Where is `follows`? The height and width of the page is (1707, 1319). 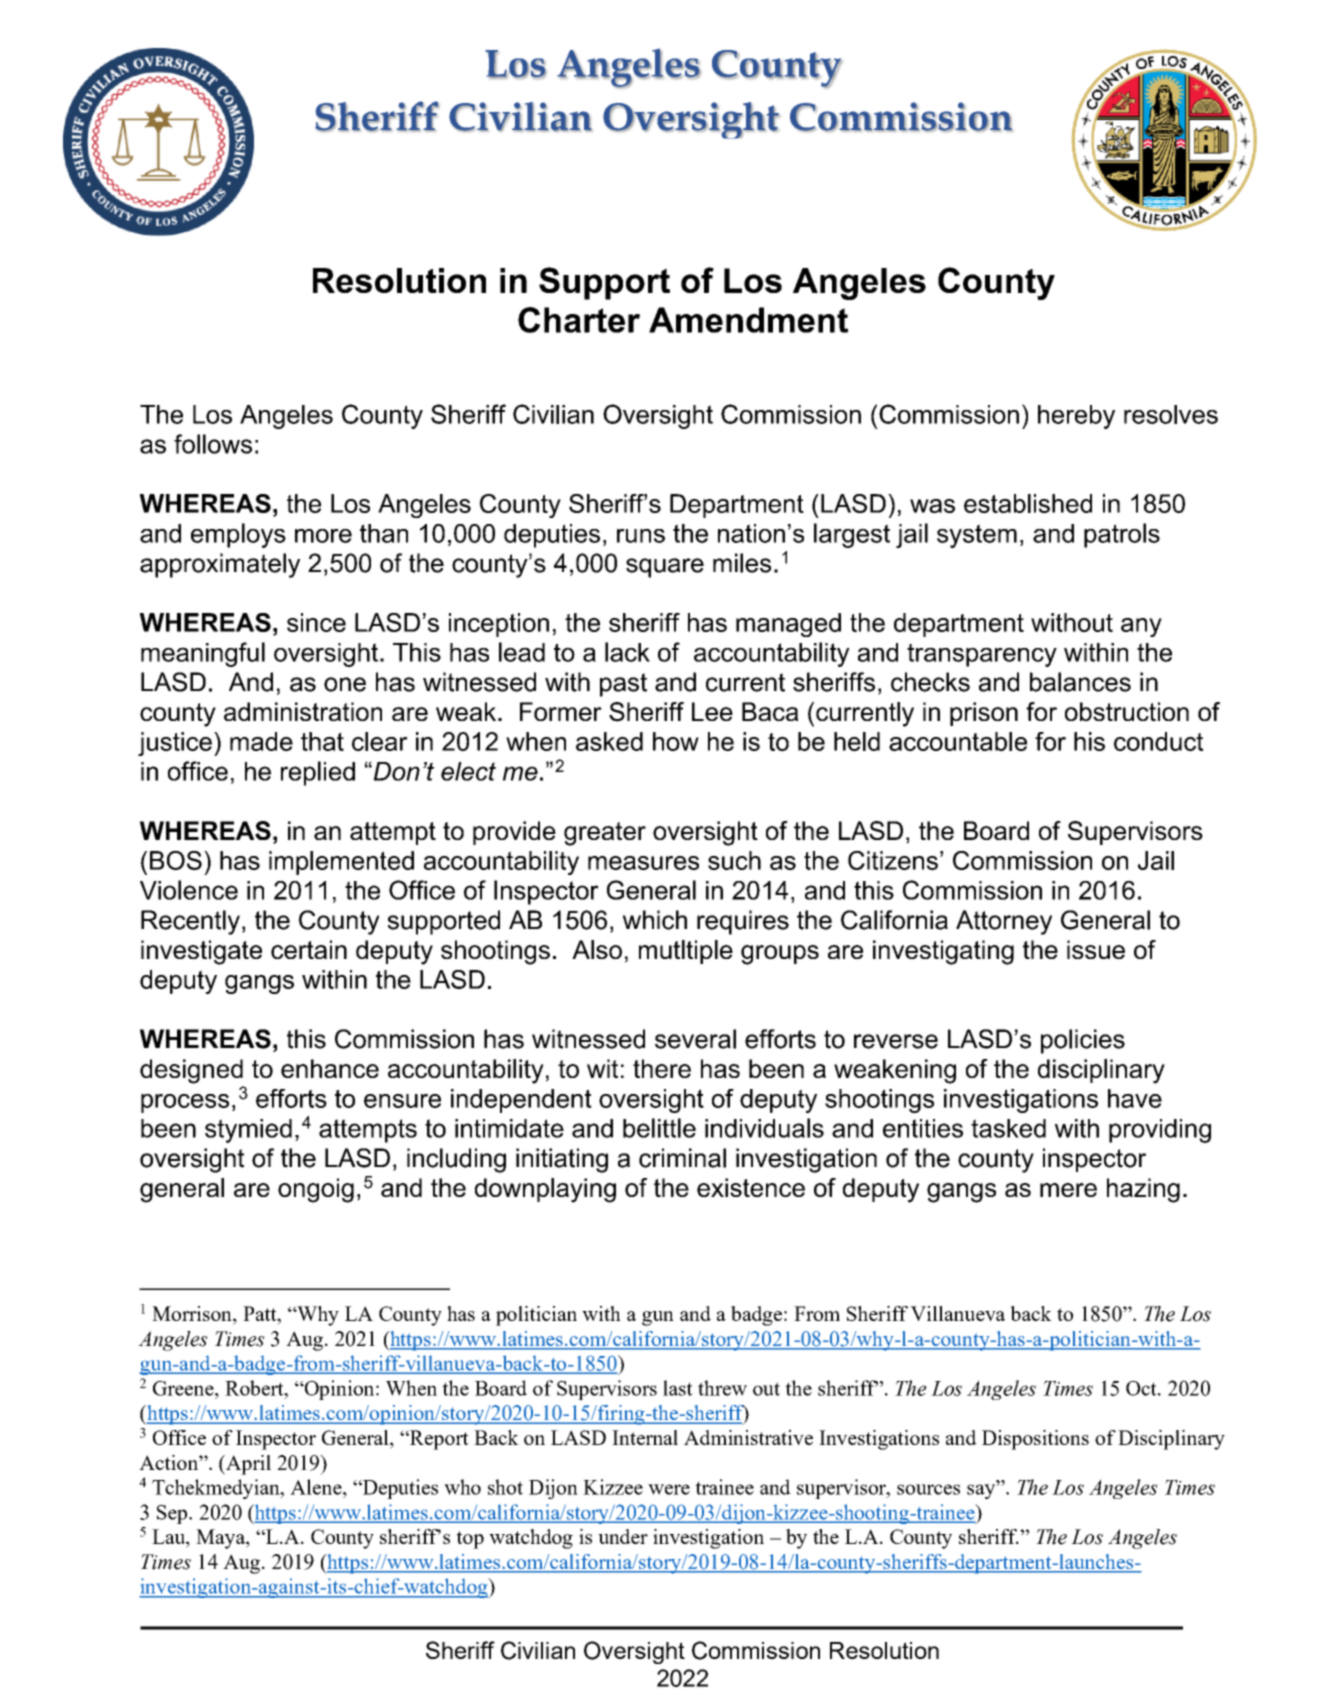 follows is located at coordinates (213, 444).
